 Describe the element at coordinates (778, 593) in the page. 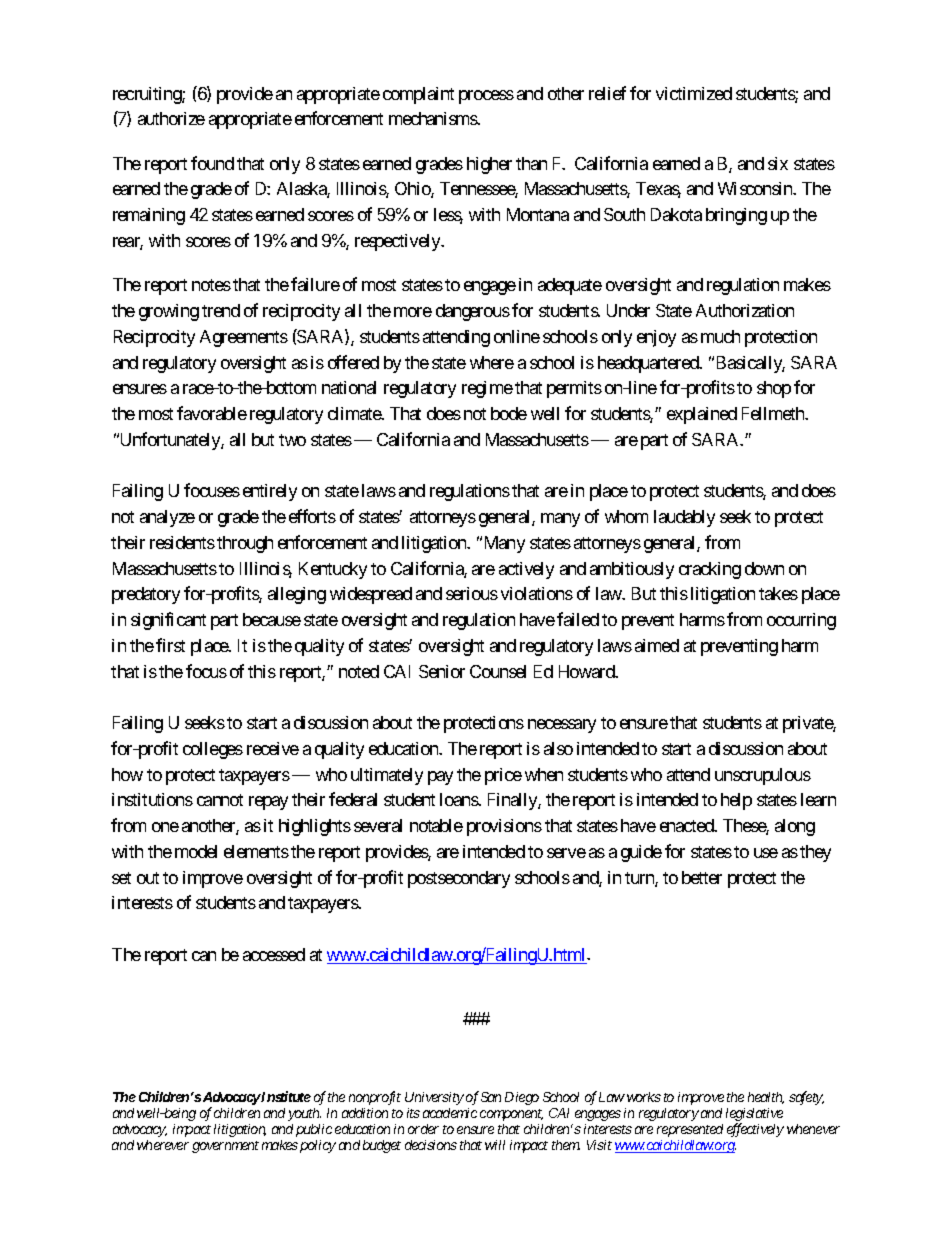

I see `takes` at that location.
